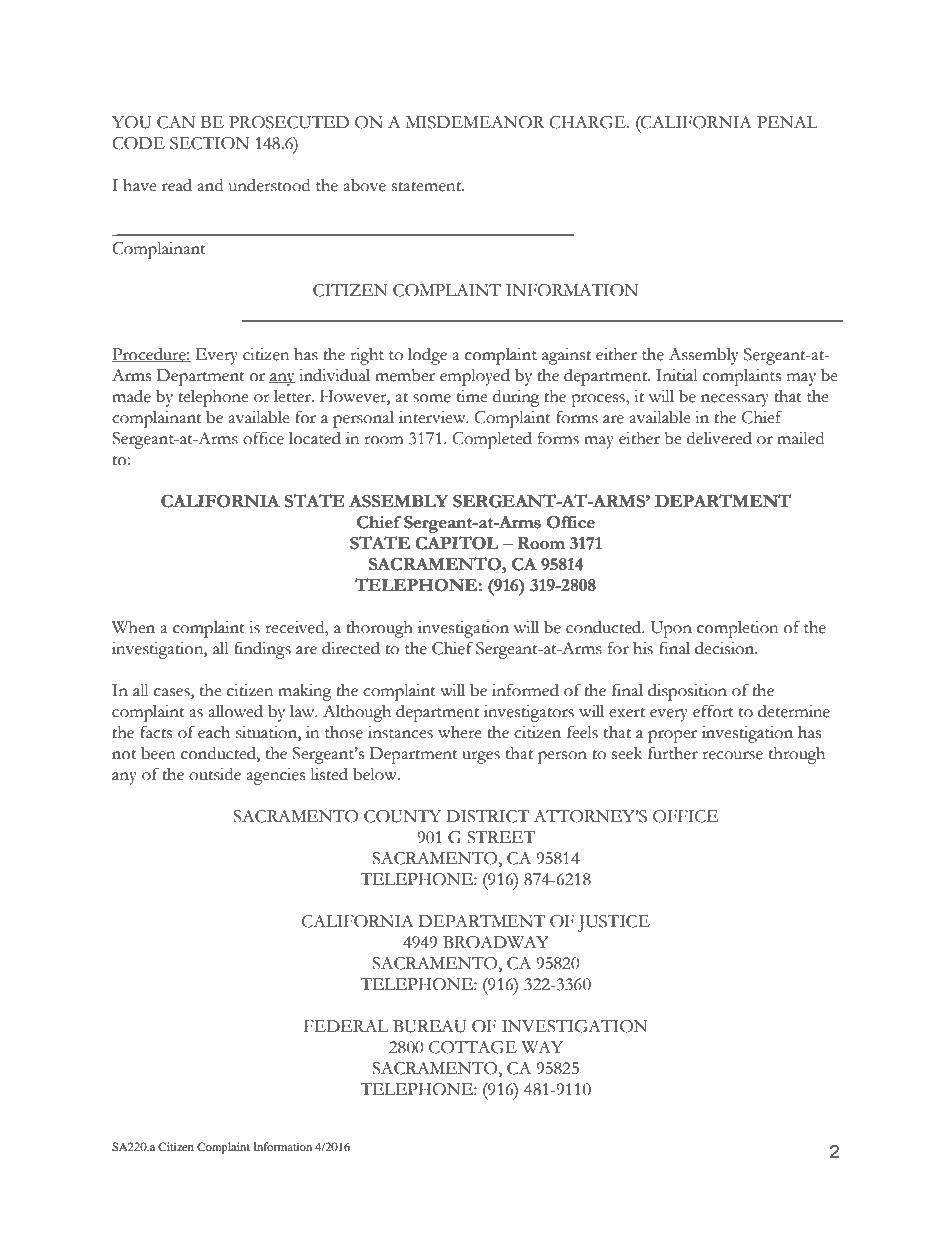  What do you see at coordinates (346, 1026) in the screenshot?
I see `FEDERAL` at bounding box center [346, 1026].
